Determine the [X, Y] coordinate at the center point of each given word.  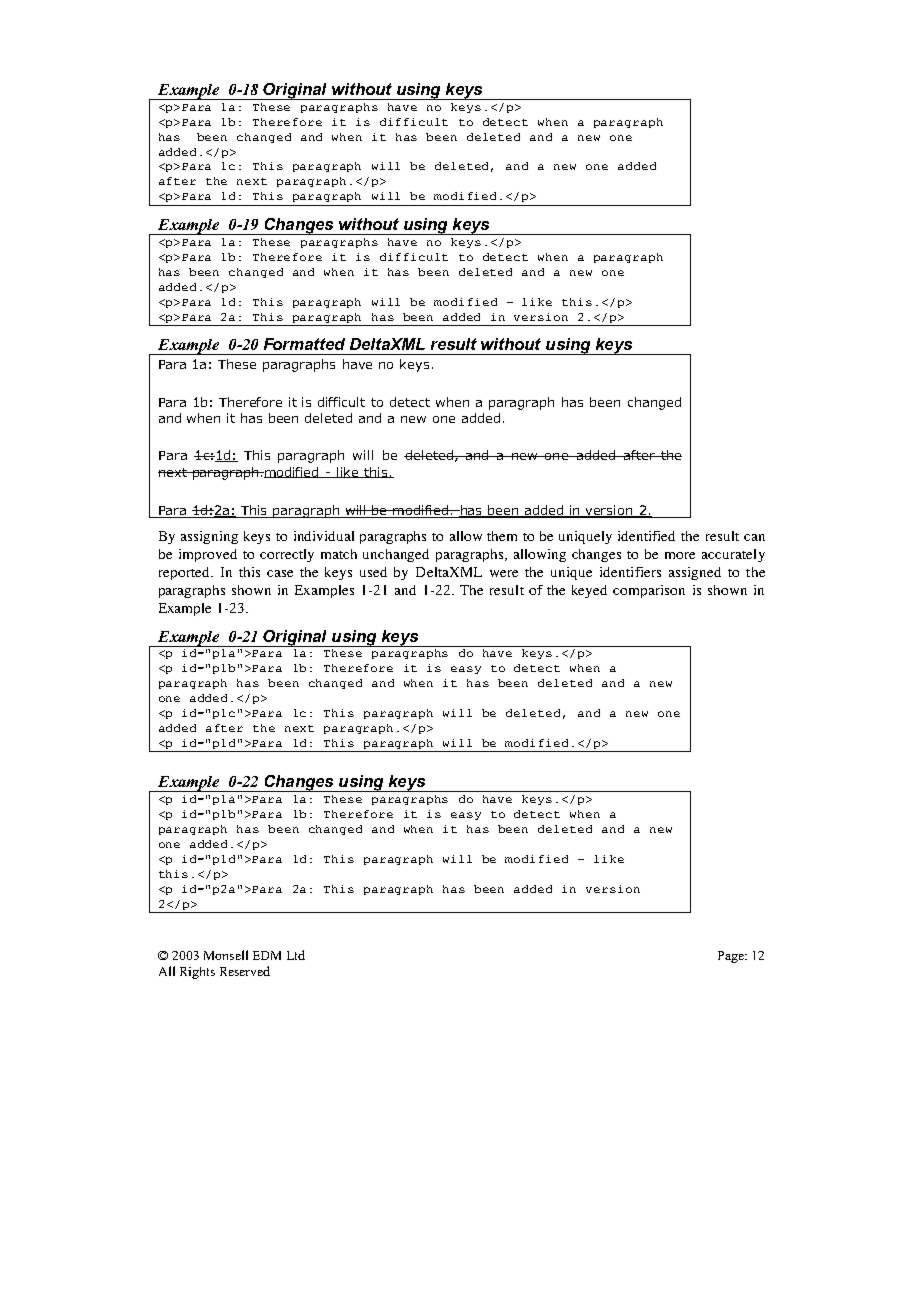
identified [646, 536]
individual [324, 536]
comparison [649, 591]
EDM [267, 955]
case [280, 573]
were [504, 573]
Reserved [245, 971]
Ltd [296, 955]
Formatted [304, 344]
